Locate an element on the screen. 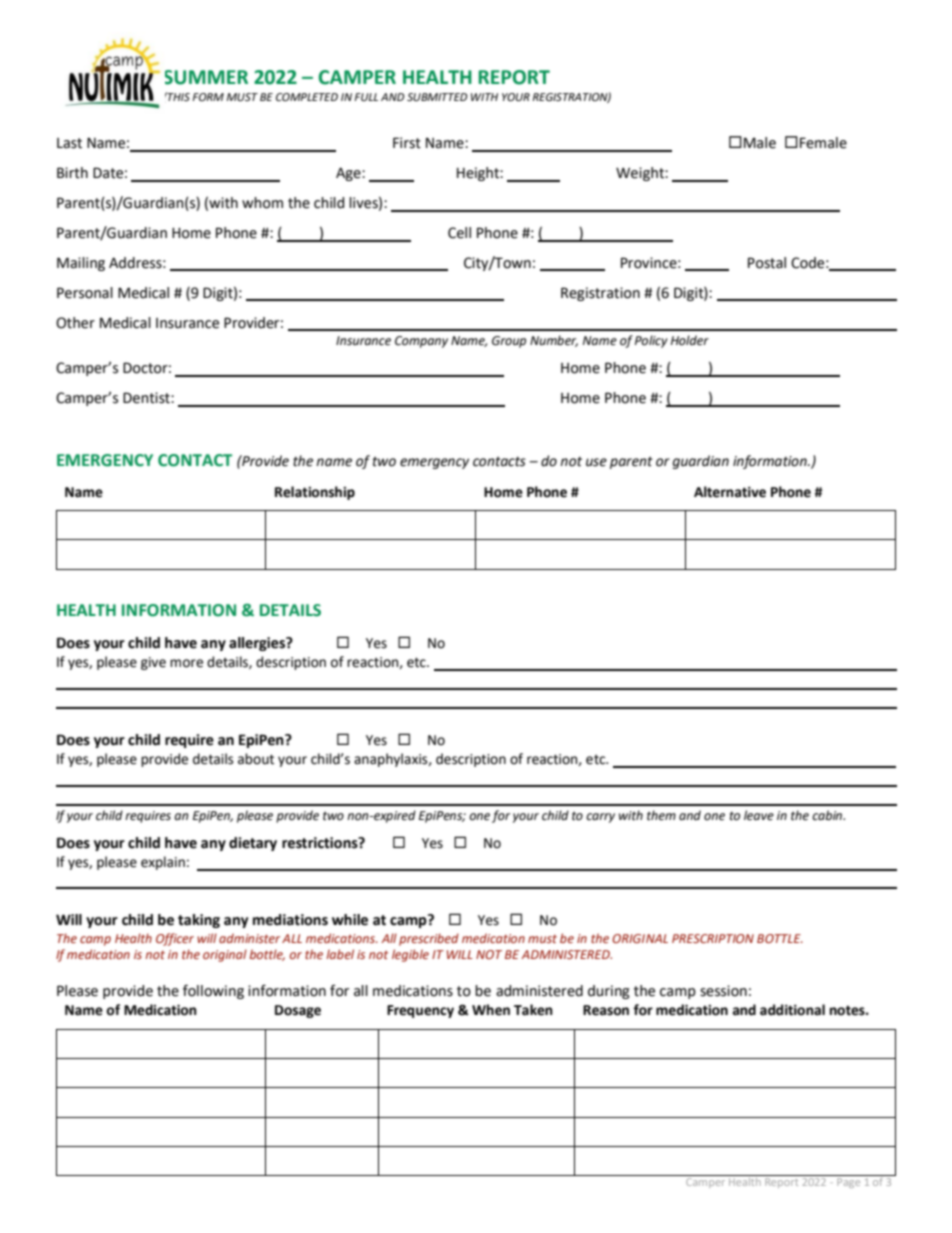 The width and height of the screenshot is (952, 1233). allergies is located at coordinates (258, 644).
